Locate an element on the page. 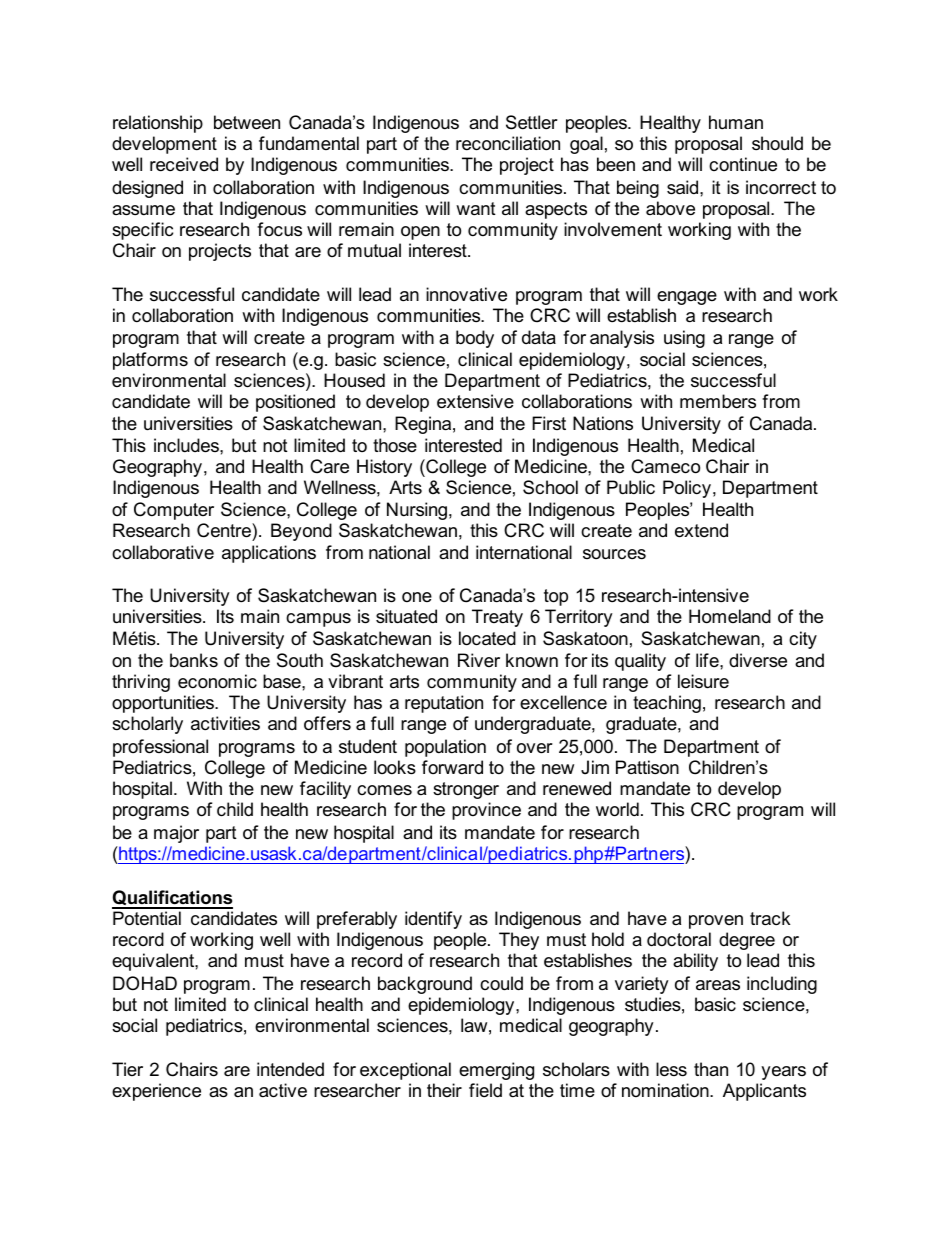 The height and width of the document is (1233, 952). major is located at coordinates (176, 834).
